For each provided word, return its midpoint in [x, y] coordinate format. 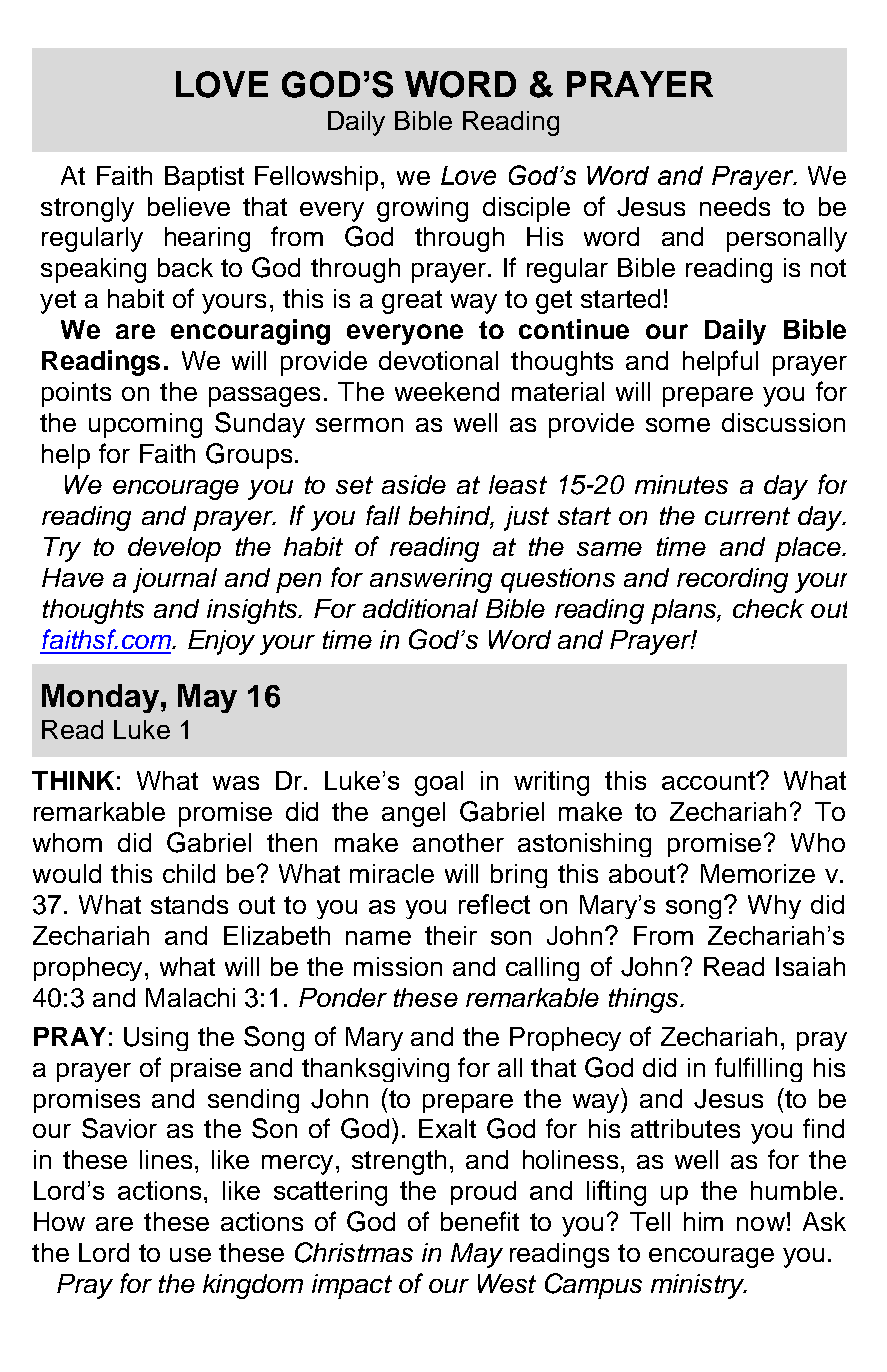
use [190, 1255]
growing [422, 209]
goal [439, 783]
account [709, 780]
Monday [100, 698]
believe [189, 206]
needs [735, 206]
